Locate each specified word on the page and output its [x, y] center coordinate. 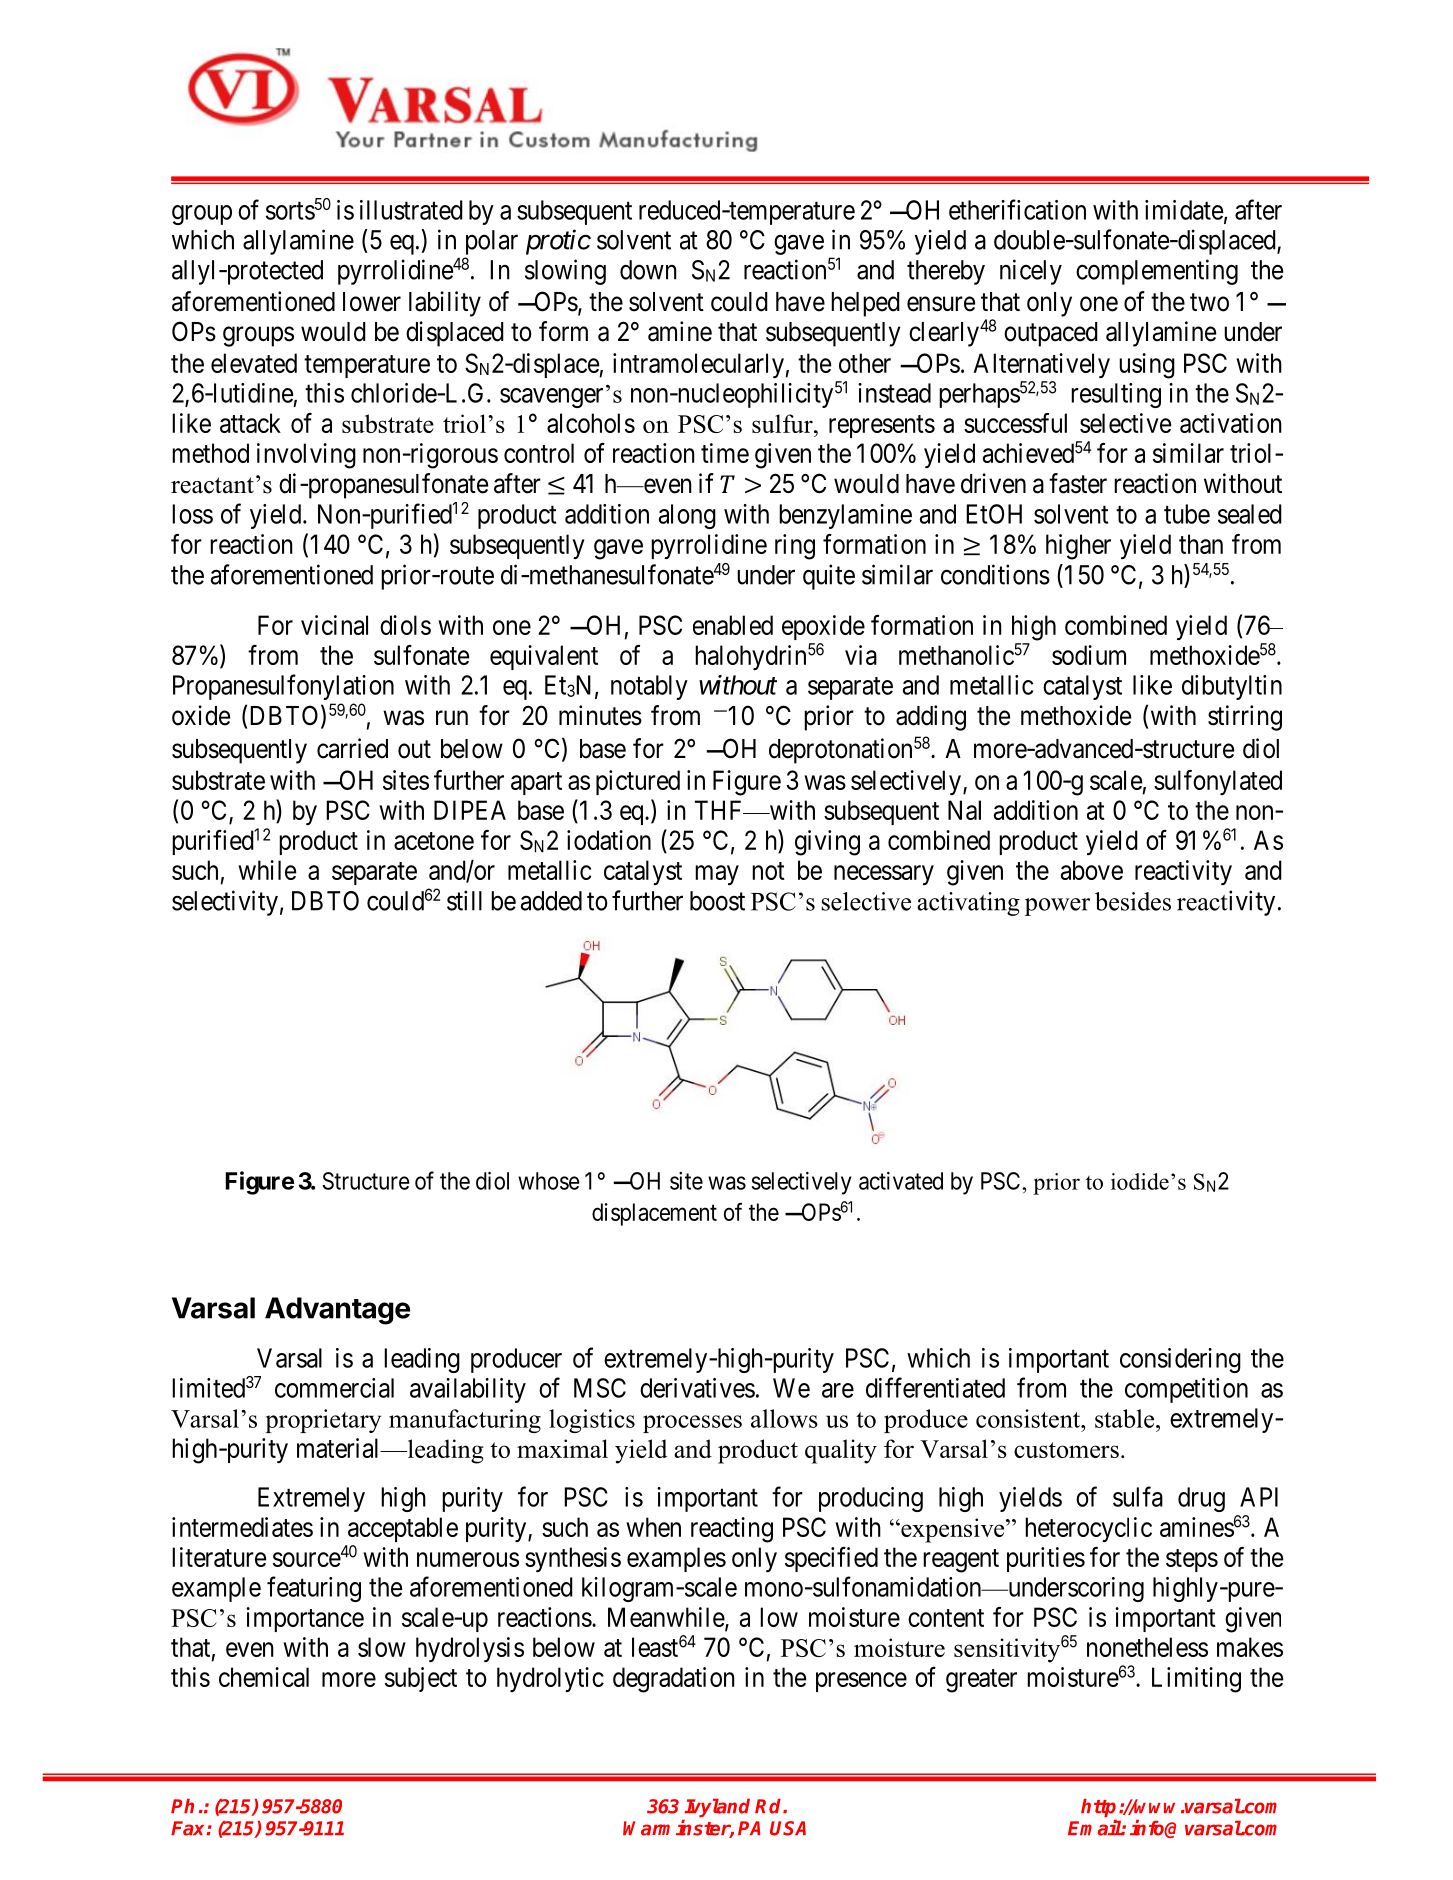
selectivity [225, 903]
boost [717, 901]
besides [1133, 901]
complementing [1157, 272]
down [648, 270]
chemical [264, 1677]
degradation [674, 1680]
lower [372, 302]
